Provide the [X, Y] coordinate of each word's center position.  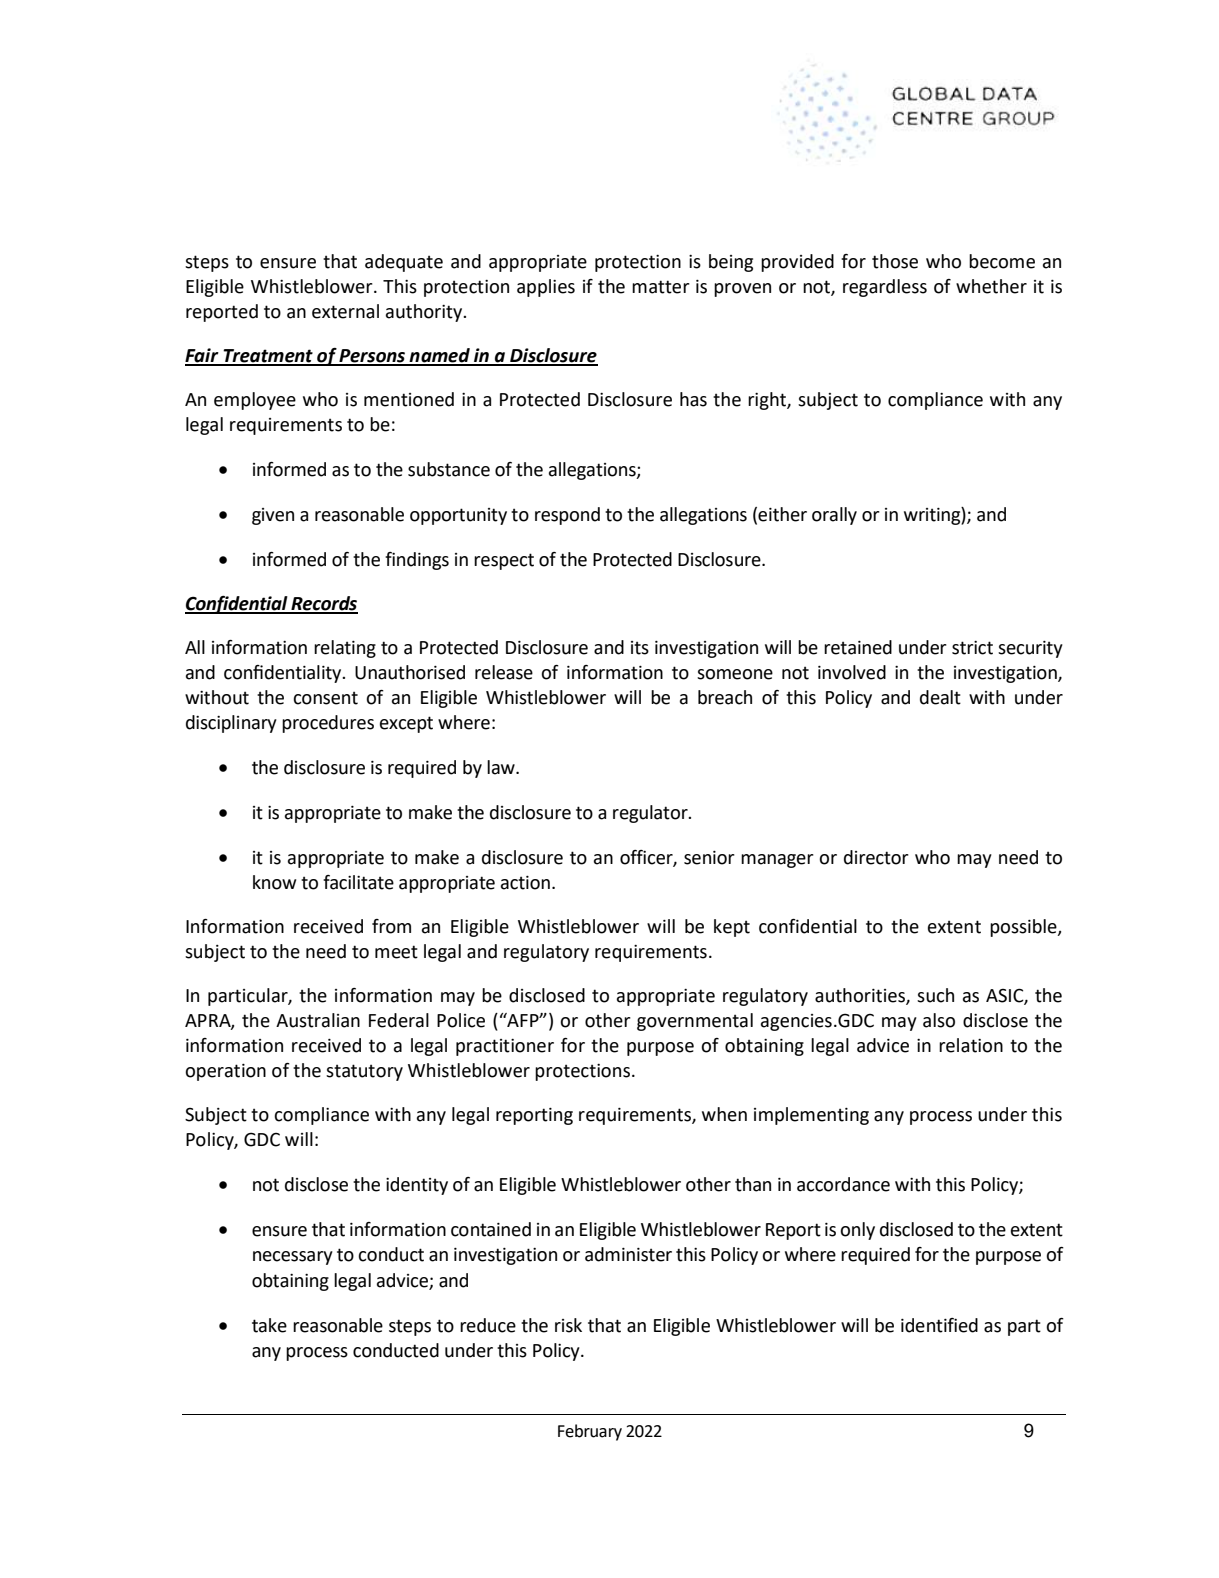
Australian [318, 1020]
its [640, 648]
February [590, 1432]
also [939, 1020]
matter [661, 287]
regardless [885, 288]
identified [939, 1325]
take [269, 1325]
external [345, 311]
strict [972, 648]
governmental [695, 1022]
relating [345, 649]
